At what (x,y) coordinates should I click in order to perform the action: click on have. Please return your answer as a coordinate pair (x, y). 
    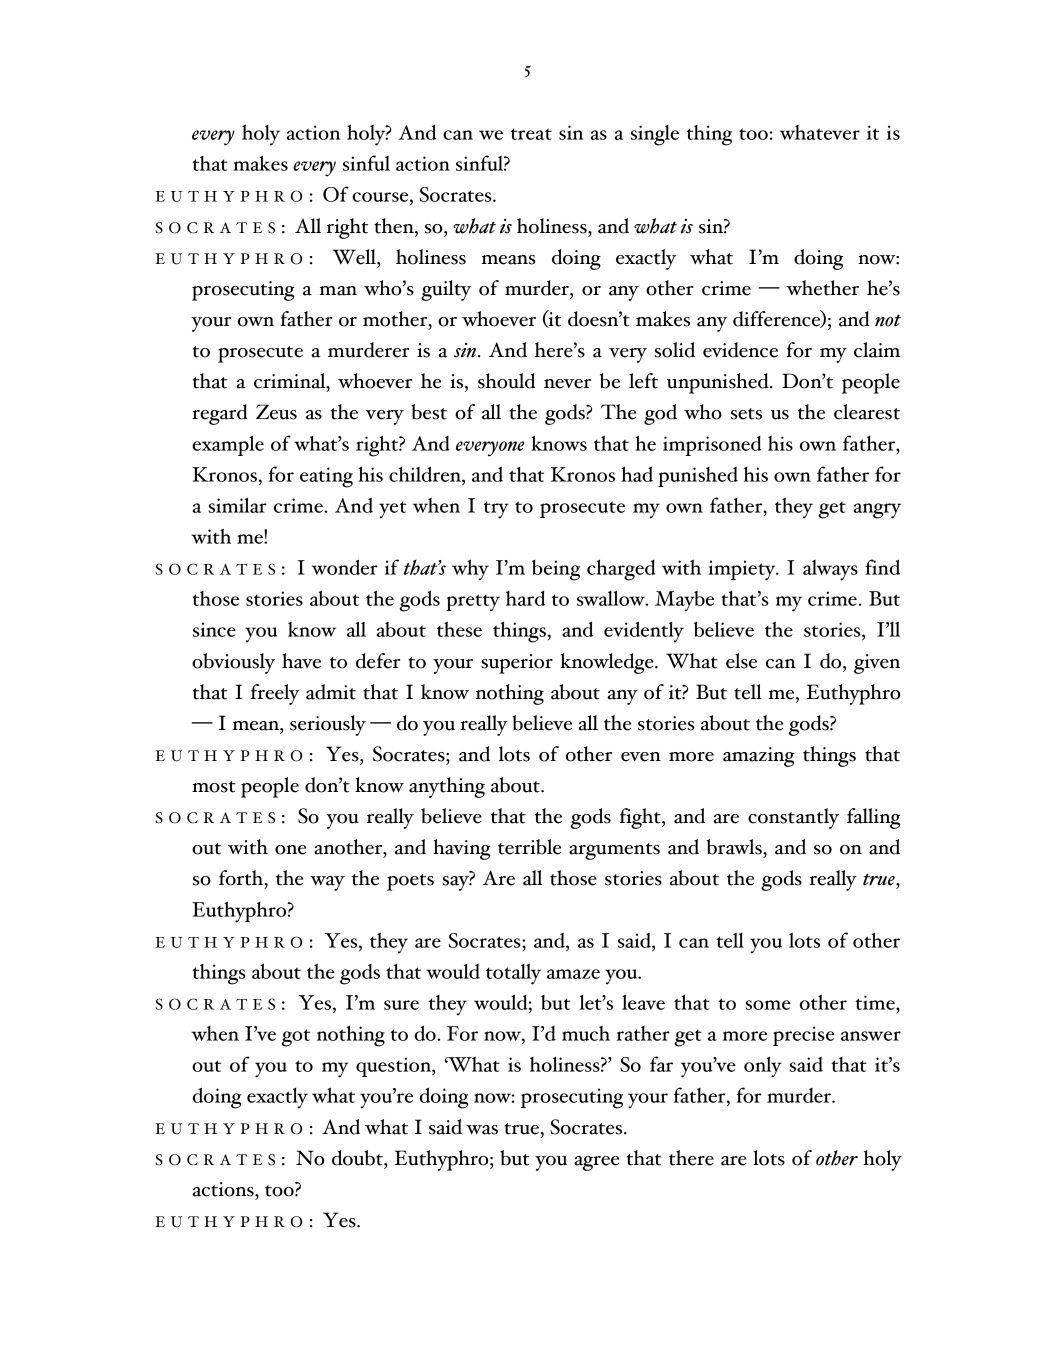
    Looking at the image, I should click on (301, 661).
